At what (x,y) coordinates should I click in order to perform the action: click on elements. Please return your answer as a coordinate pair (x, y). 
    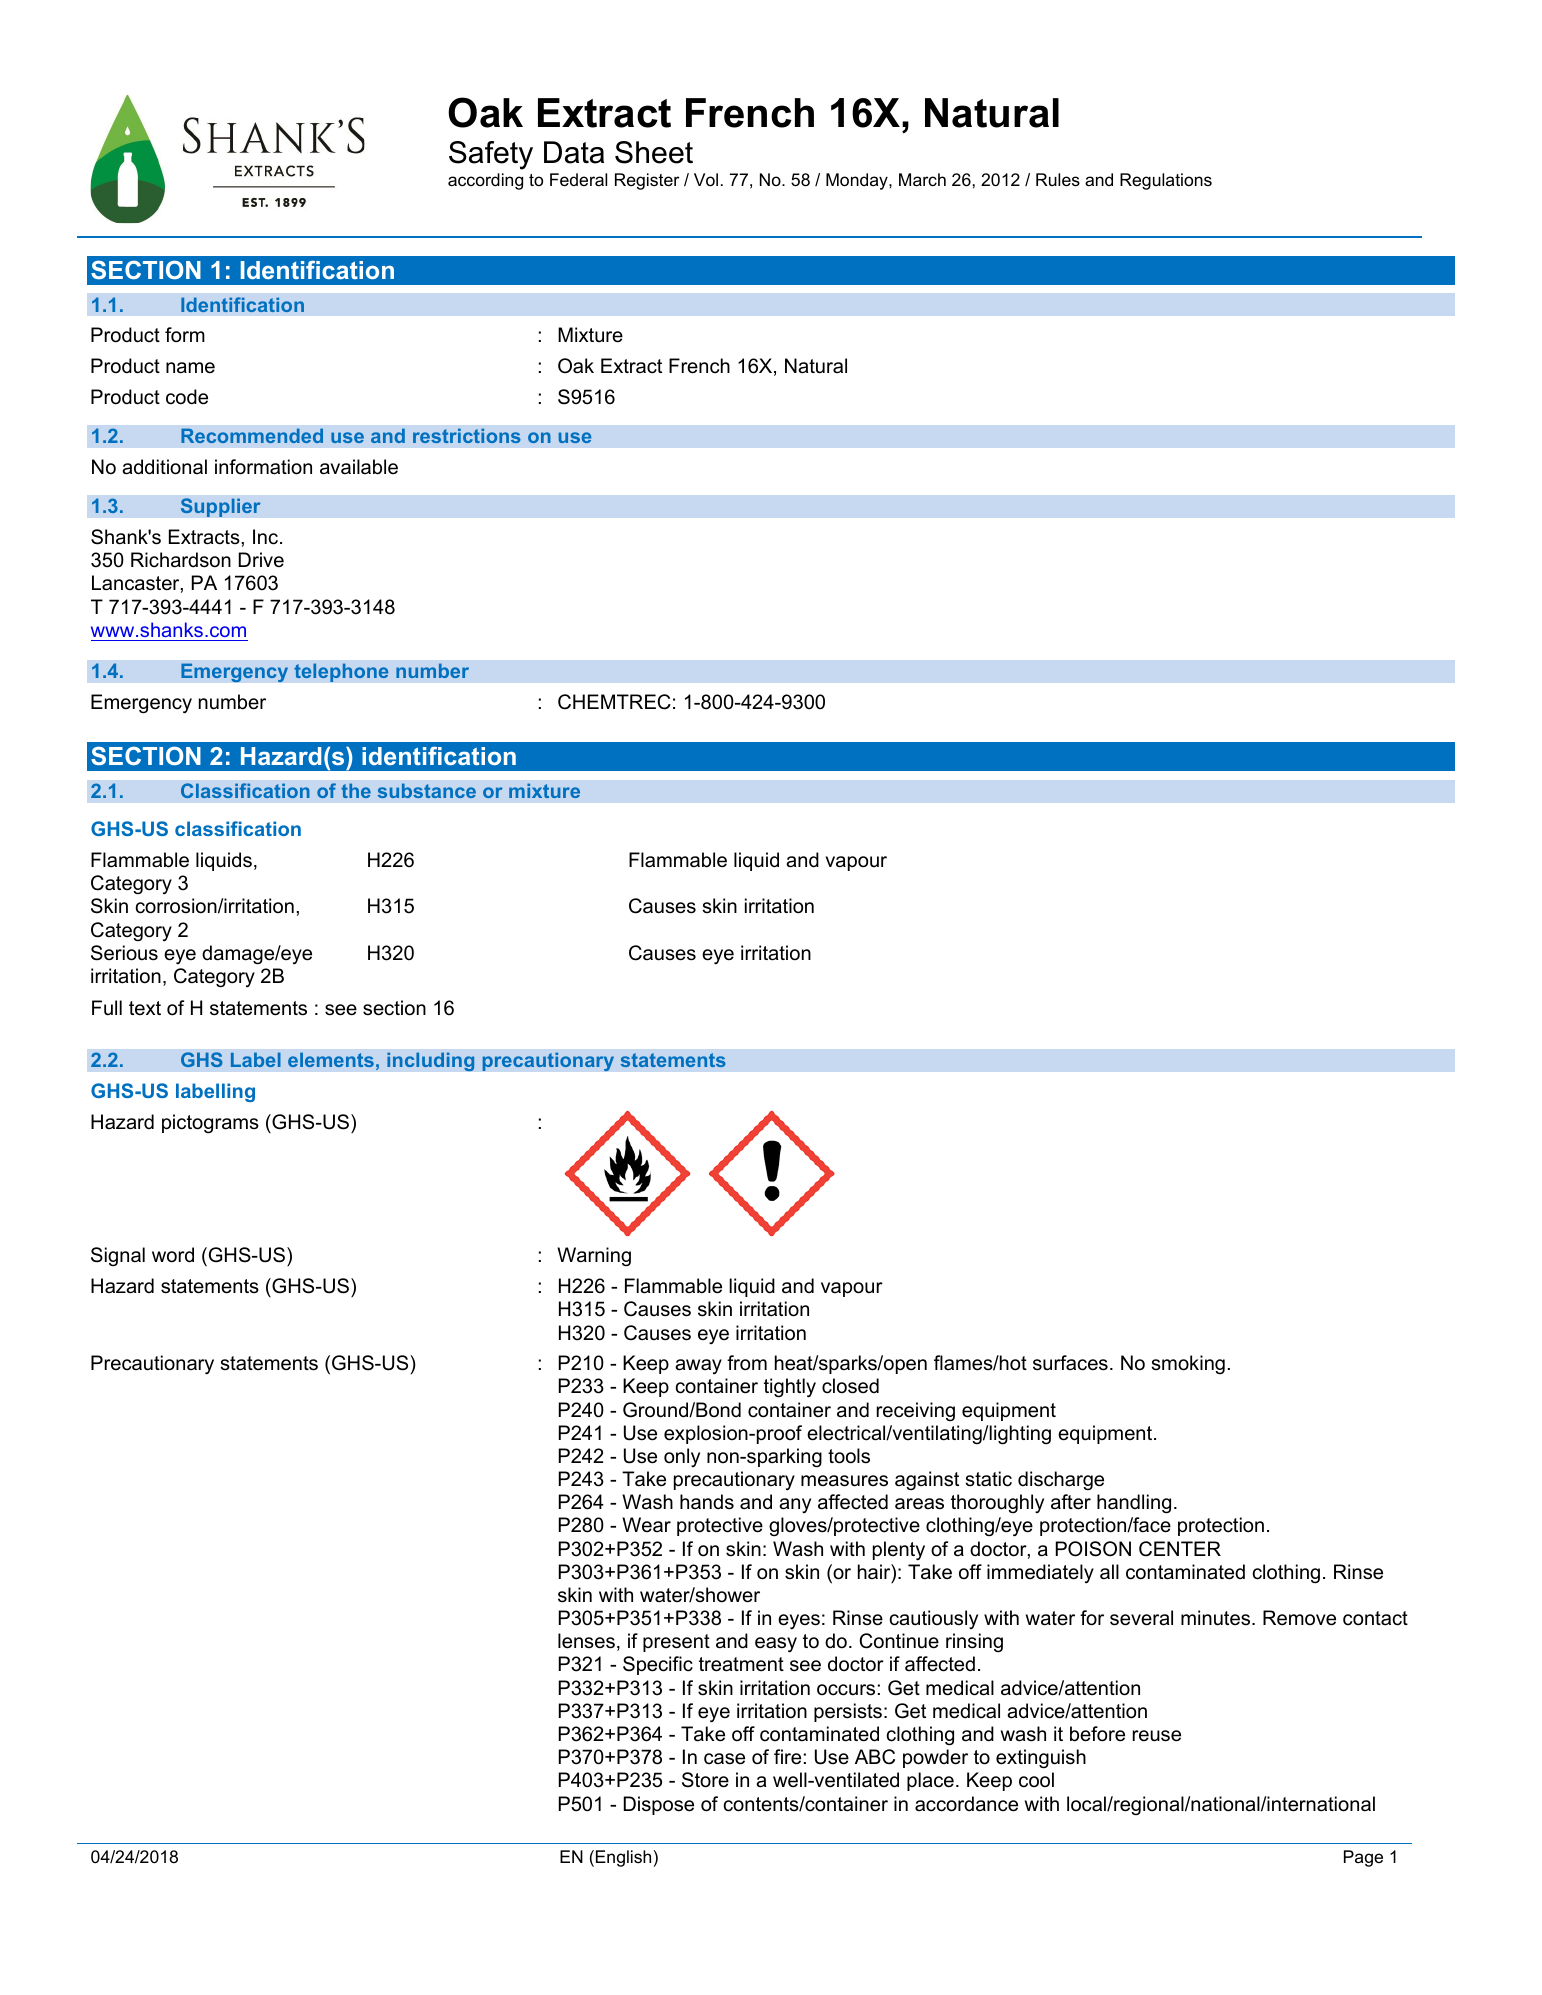
    Looking at the image, I should click on (331, 1059).
